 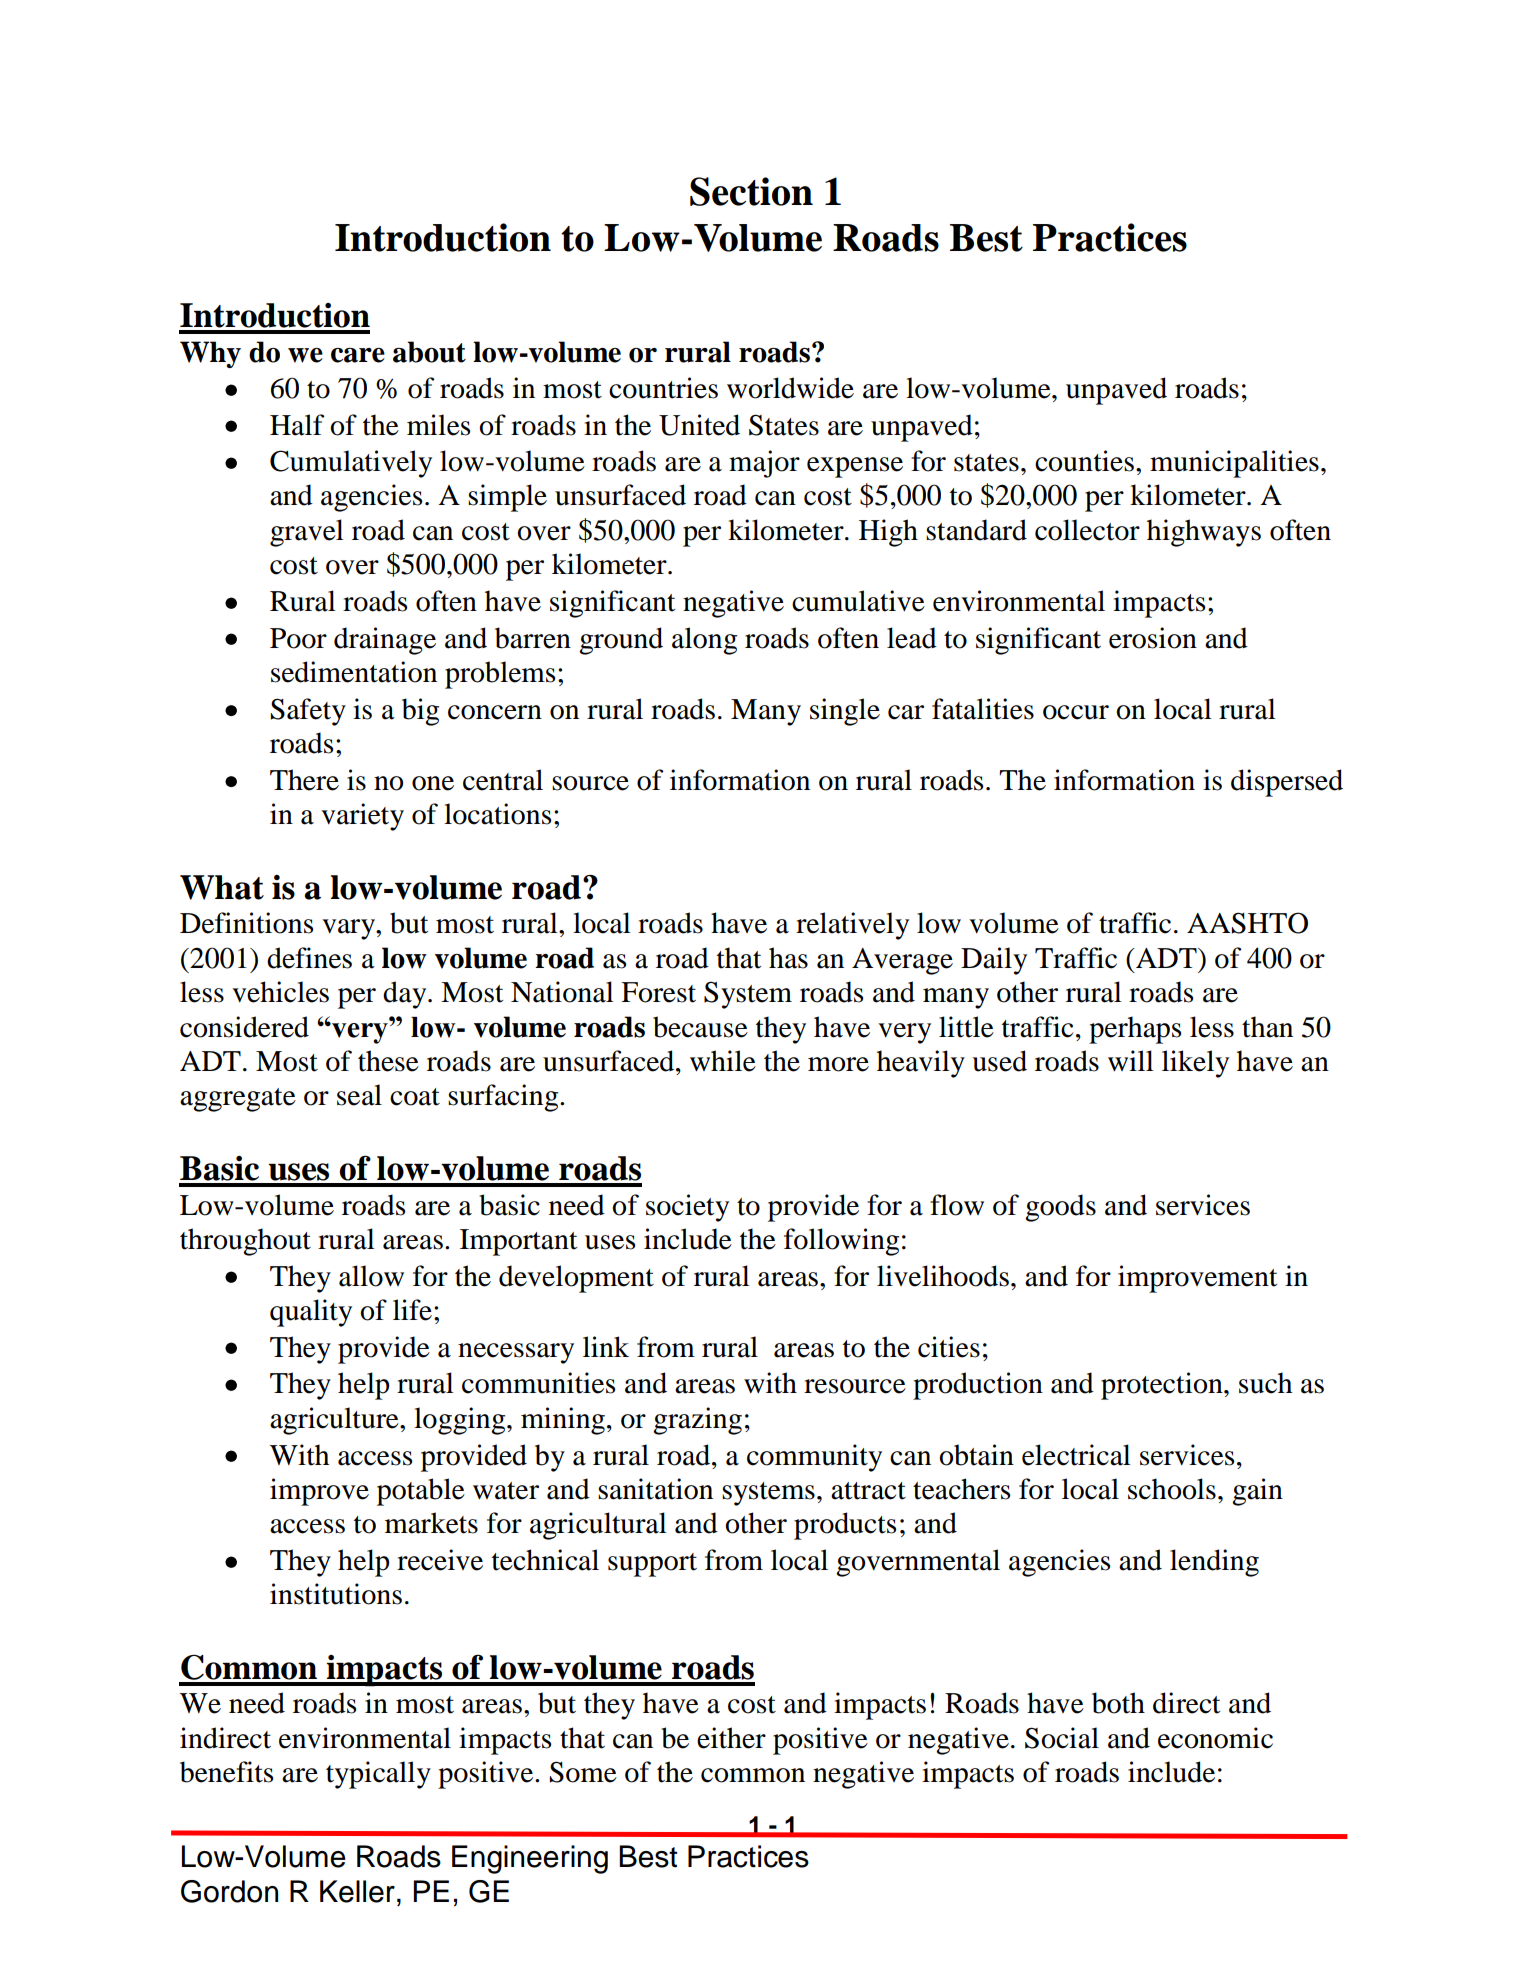 I want to click on counties, so click(x=1084, y=461).
